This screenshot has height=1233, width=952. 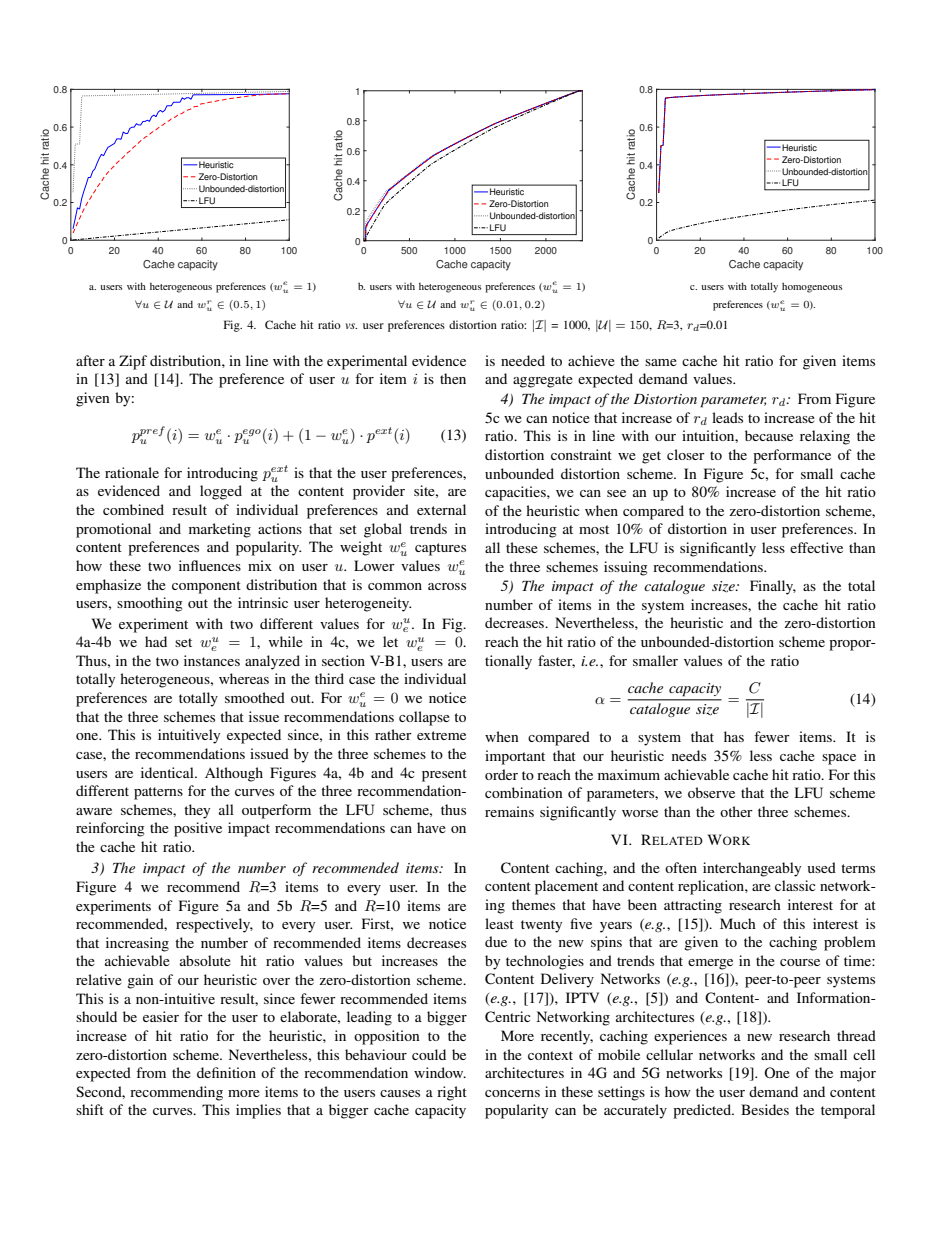 I want to click on smoothed, so click(x=255, y=697).
